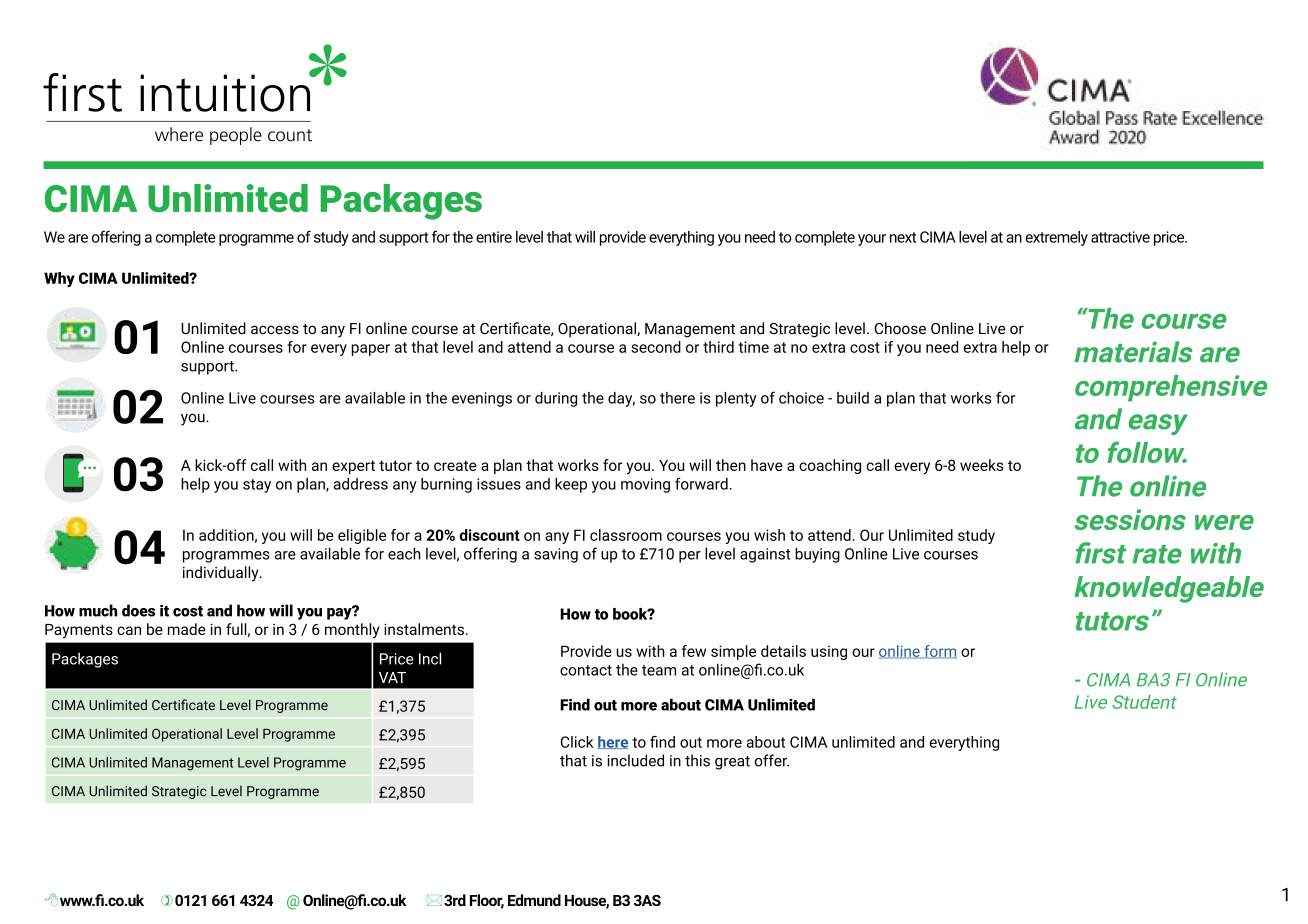 The image size is (1308, 924). Describe the element at coordinates (187, 629) in the document. I see `made` at that location.
